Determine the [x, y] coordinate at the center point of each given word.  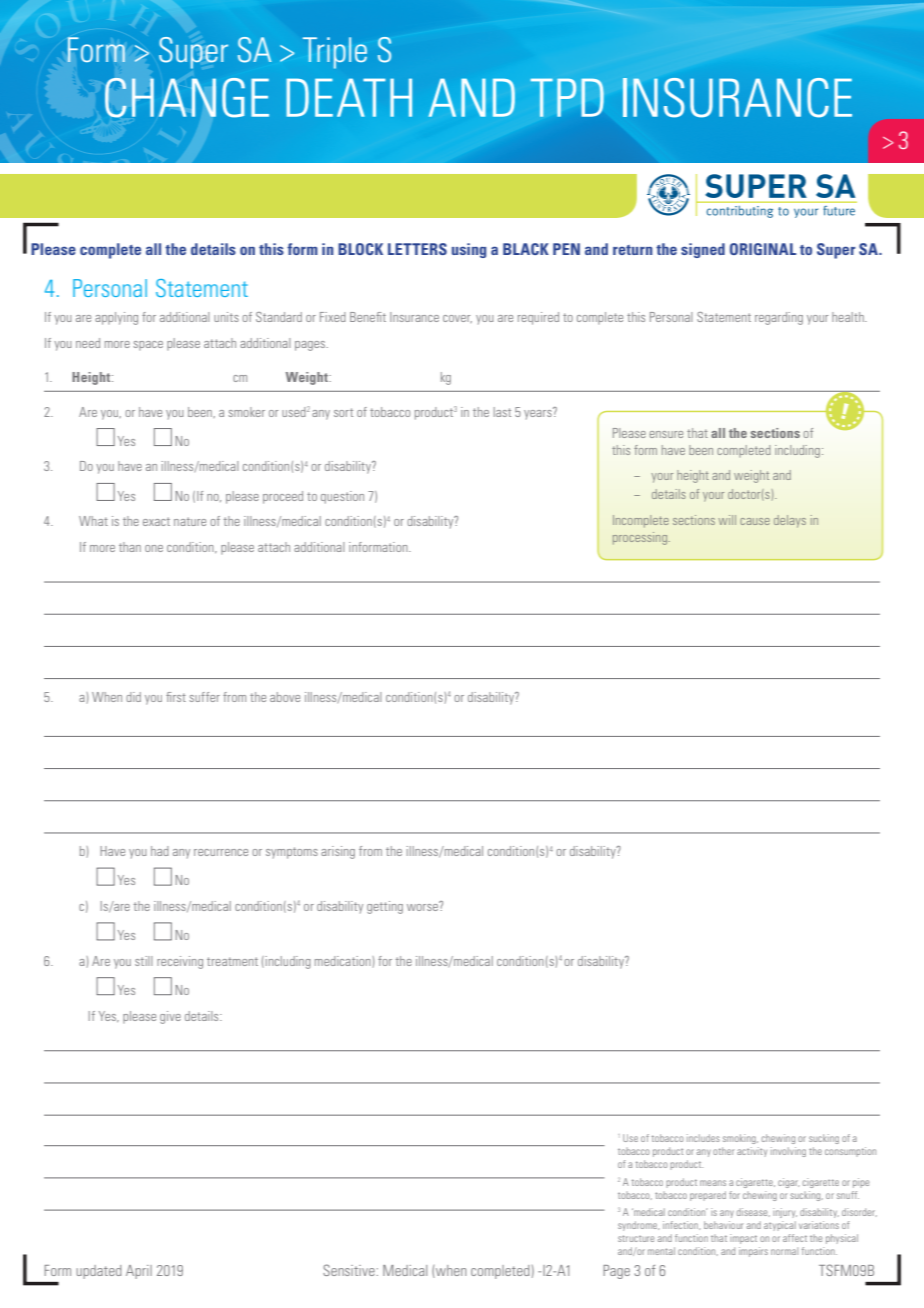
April [139, 1272]
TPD [567, 97]
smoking [740, 1139]
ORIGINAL [763, 249]
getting [385, 907]
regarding [779, 318]
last [502, 412]
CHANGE [187, 98]
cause [755, 521]
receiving [180, 962]
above [285, 697]
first [176, 697]
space [148, 345]
